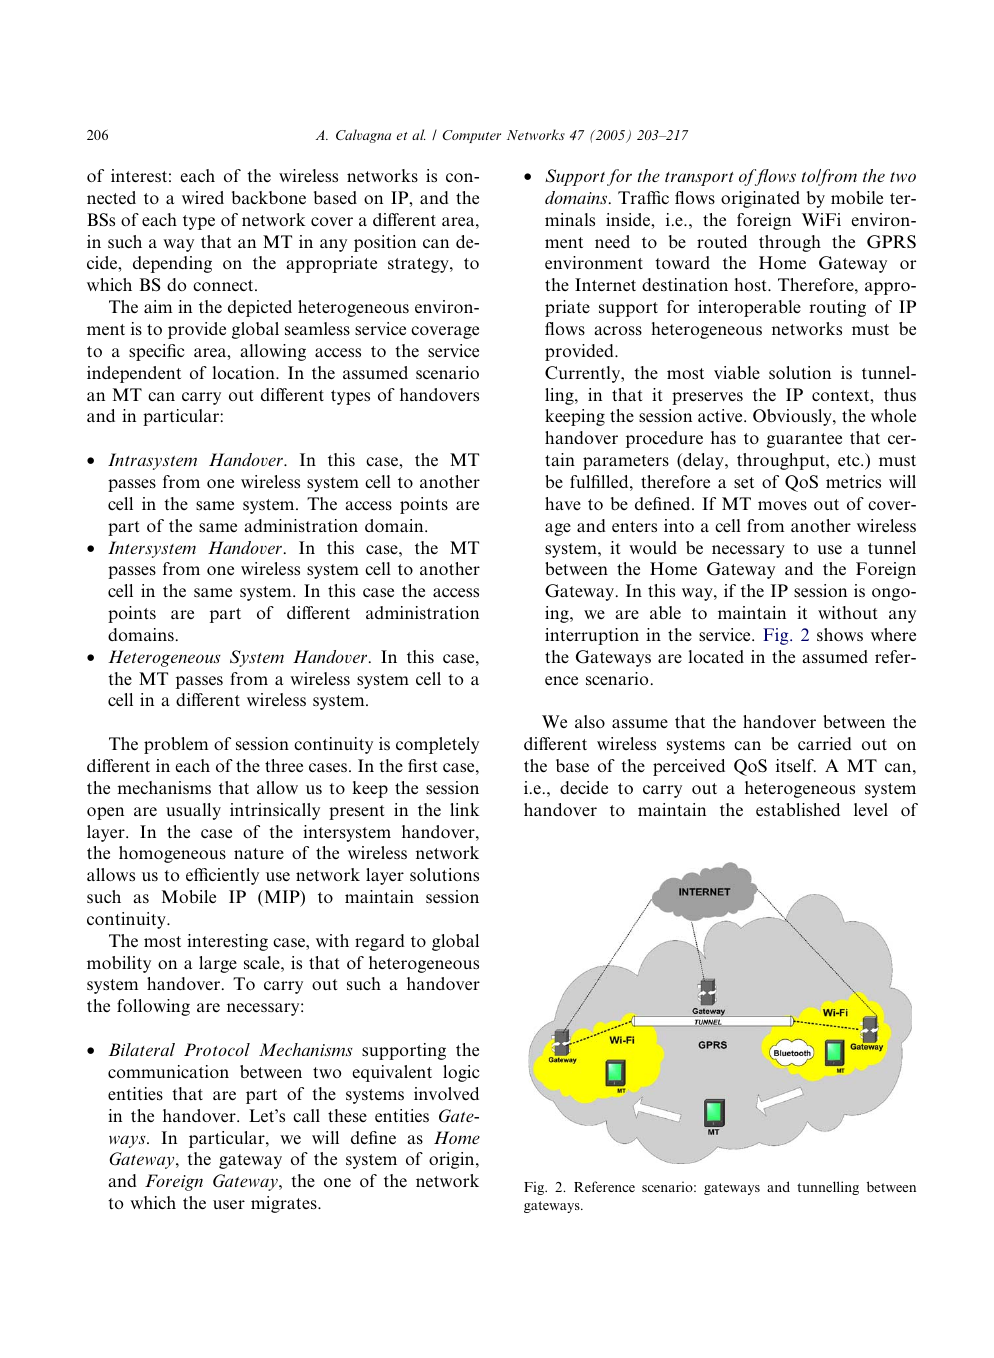 The image size is (994, 1358). Describe the element at coordinates (203, 197) in the screenshot. I see `wired` at that location.
